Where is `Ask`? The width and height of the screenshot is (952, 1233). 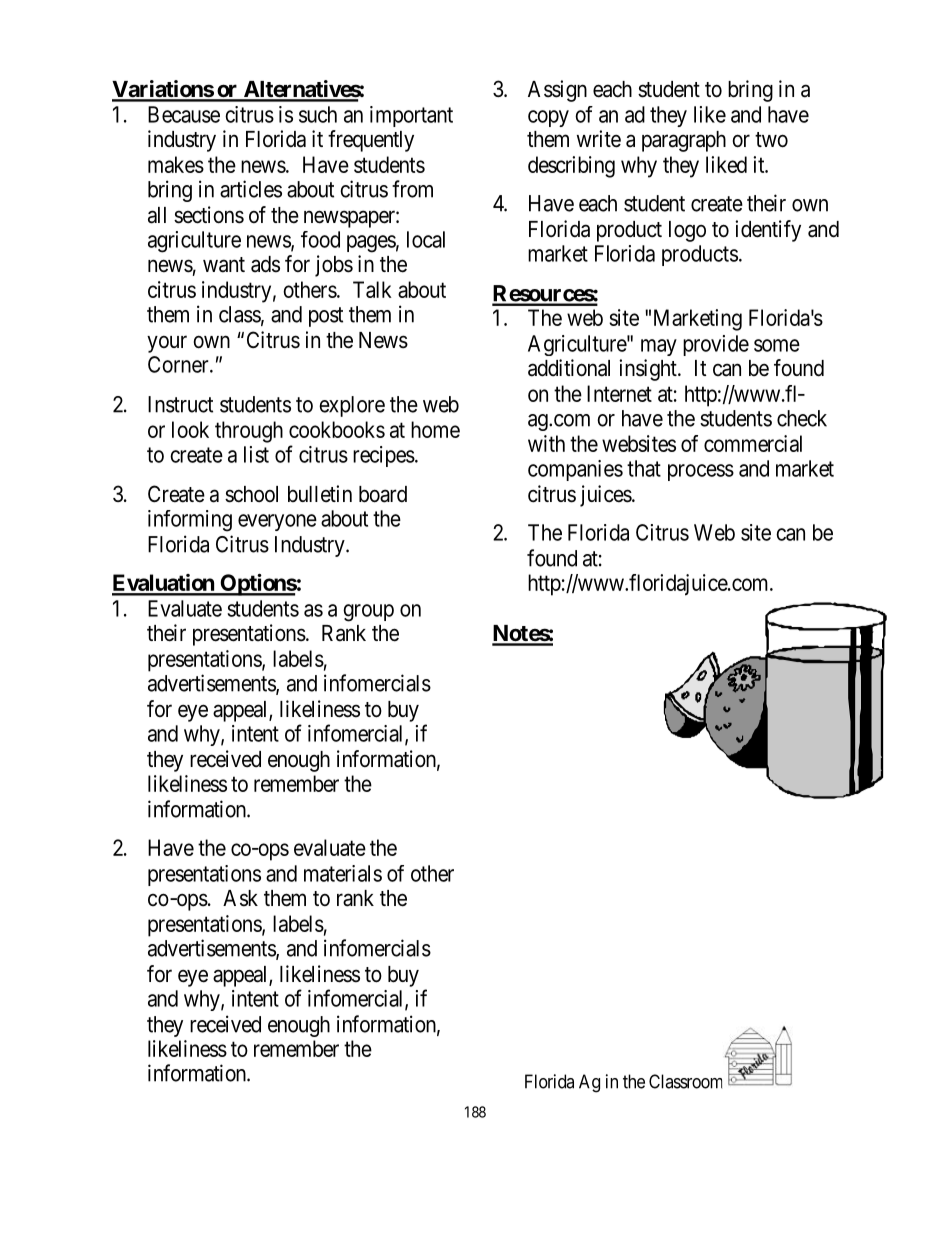
Ask is located at coordinates (240, 898).
